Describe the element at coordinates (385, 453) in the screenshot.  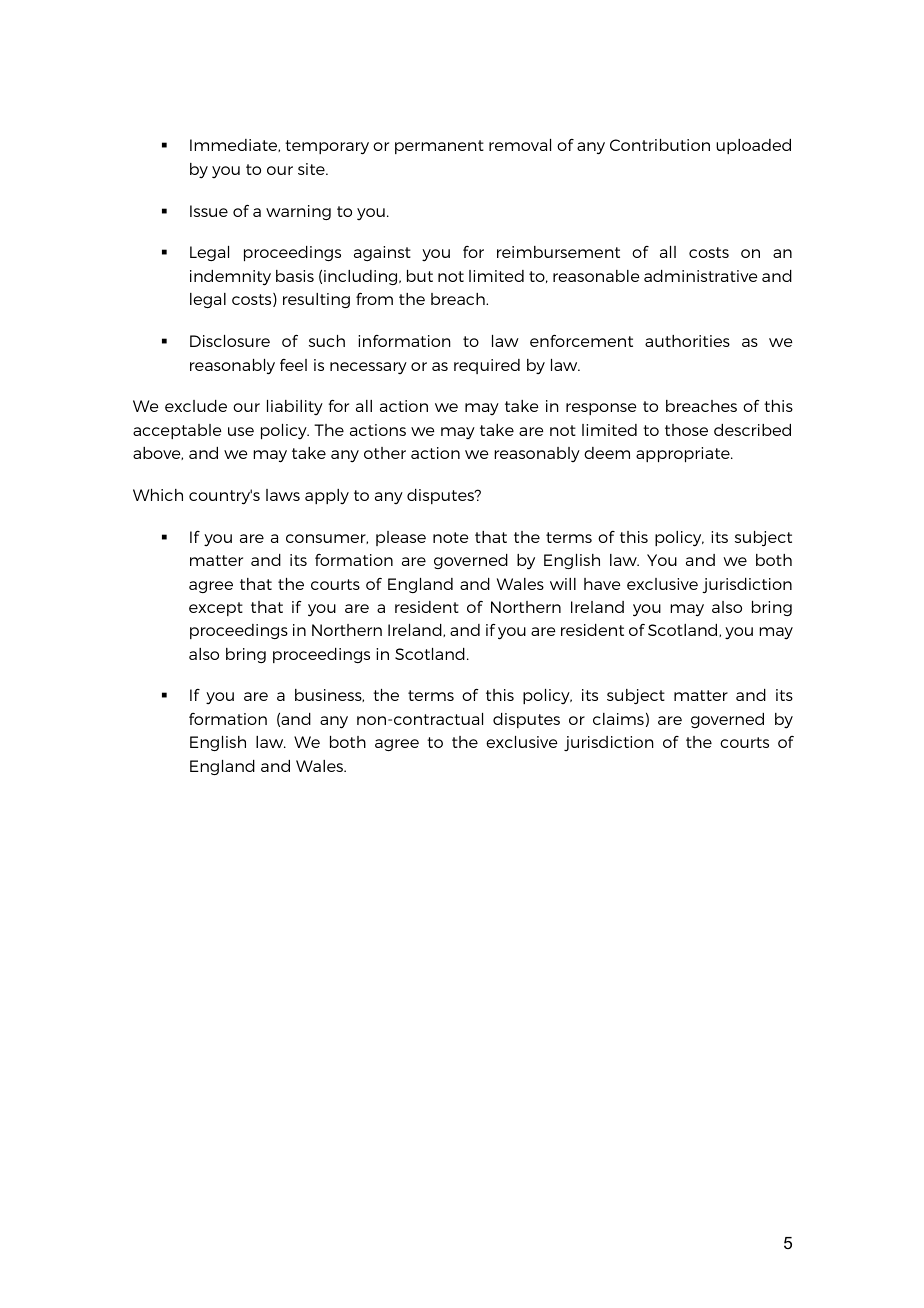
I see `other` at that location.
